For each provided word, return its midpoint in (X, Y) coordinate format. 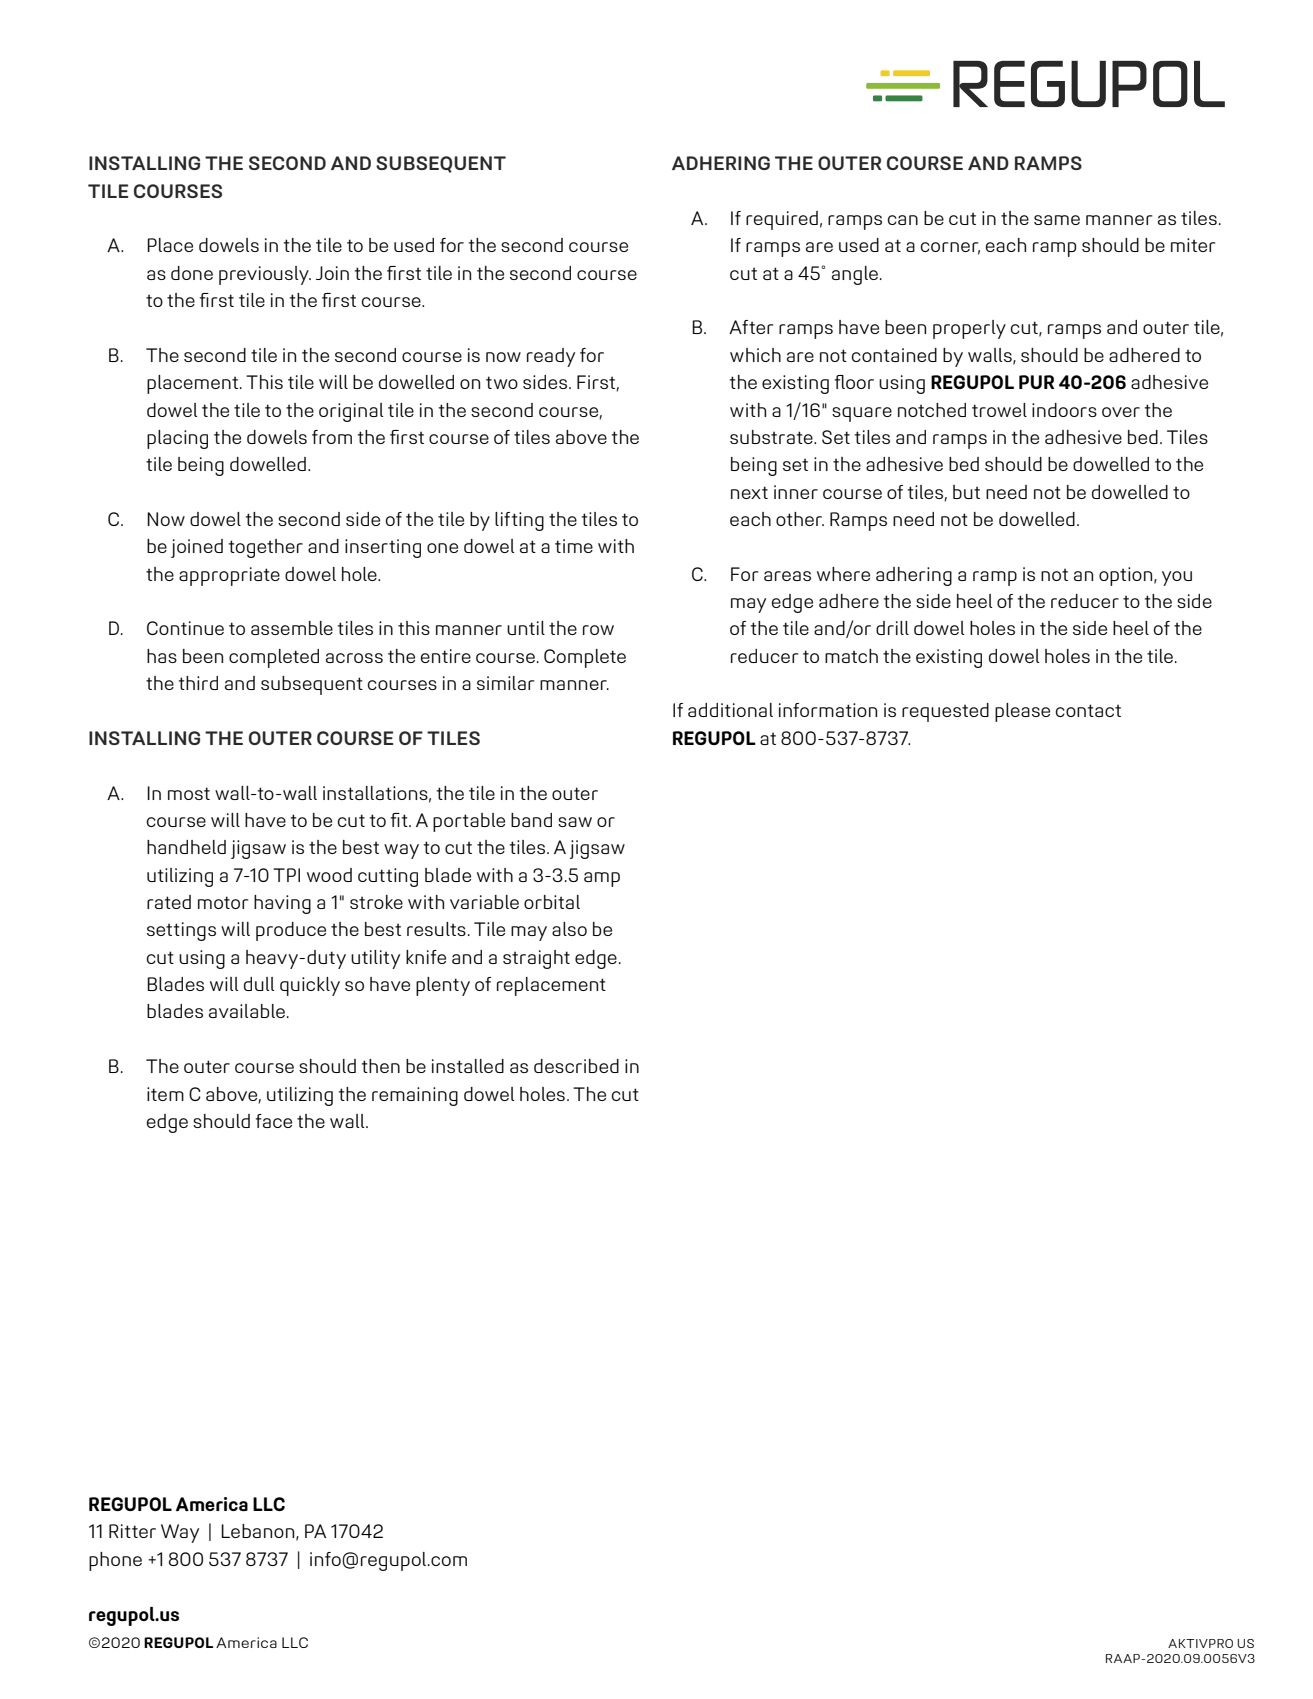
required (782, 220)
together (266, 548)
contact (1088, 710)
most (189, 793)
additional (730, 710)
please (1022, 712)
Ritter (132, 1531)
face (274, 1121)
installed (468, 1066)
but (966, 492)
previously (265, 275)
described (576, 1066)
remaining (415, 1096)
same (1057, 220)
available (247, 1011)
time (574, 546)
